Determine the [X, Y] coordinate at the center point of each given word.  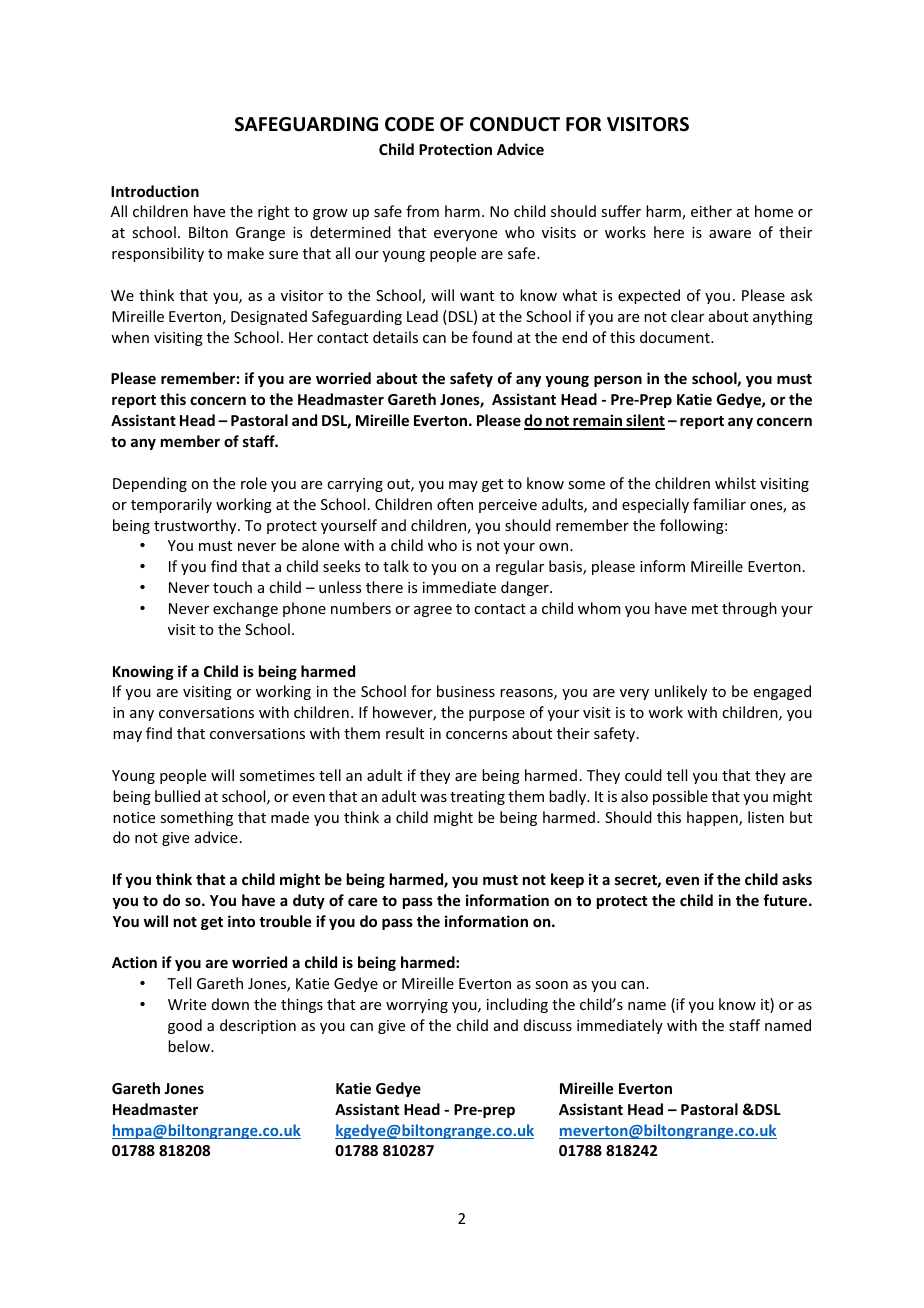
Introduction [155, 191]
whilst [735, 483]
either [711, 211]
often [455, 504]
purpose [497, 715]
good [185, 1026]
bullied [177, 796]
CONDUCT [515, 124]
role [254, 483]
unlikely [681, 692]
